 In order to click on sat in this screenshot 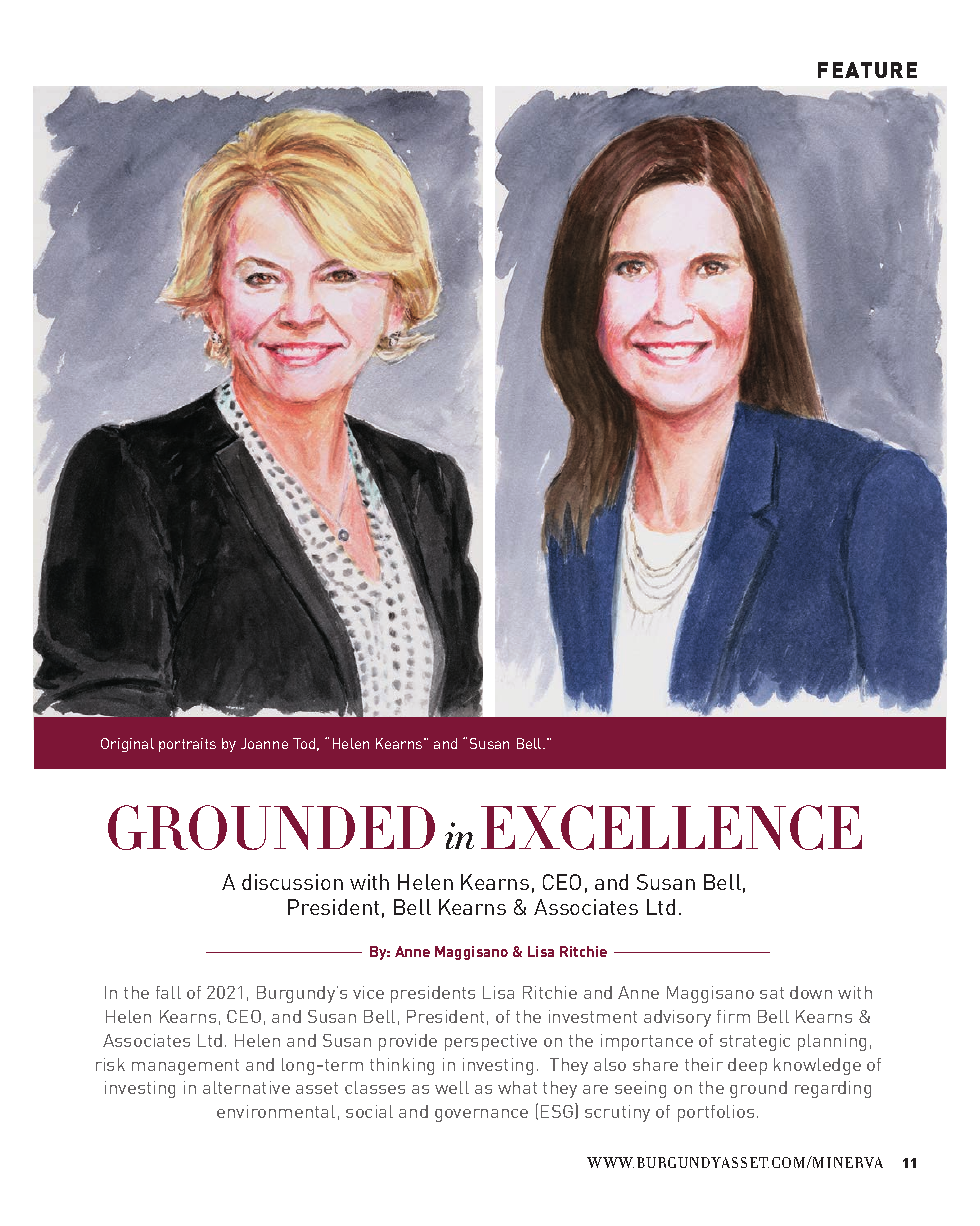, I will do `click(772, 993)`.
